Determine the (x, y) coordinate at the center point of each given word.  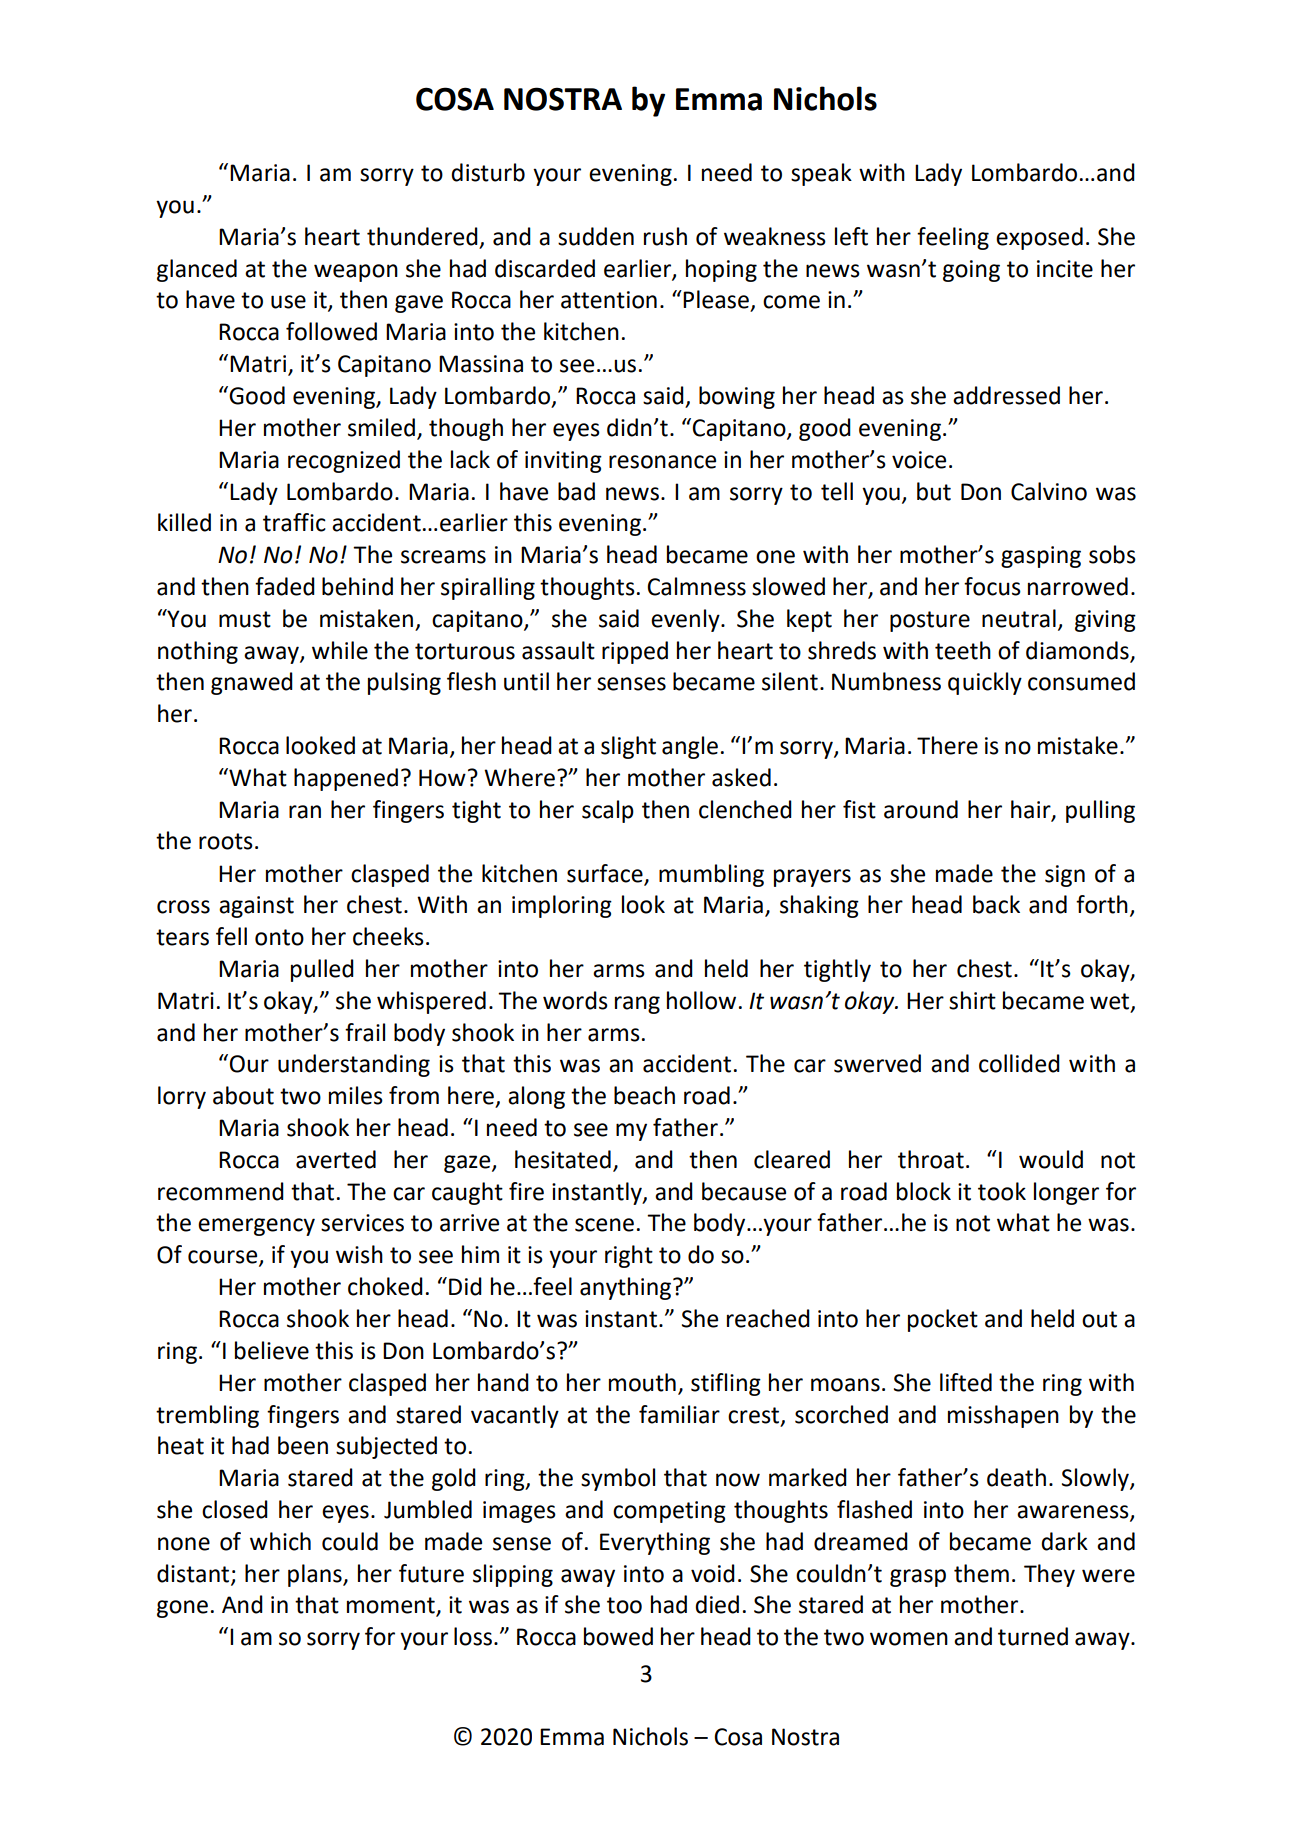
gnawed (252, 683)
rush (665, 236)
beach (644, 1095)
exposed (1039, 238)
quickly (985, 683)
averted (336, 1159)
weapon (356, 273)
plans (316, 1575)
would (1051, 1159)
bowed (618, 1636)
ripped (635, 652)
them (981, 1573)
